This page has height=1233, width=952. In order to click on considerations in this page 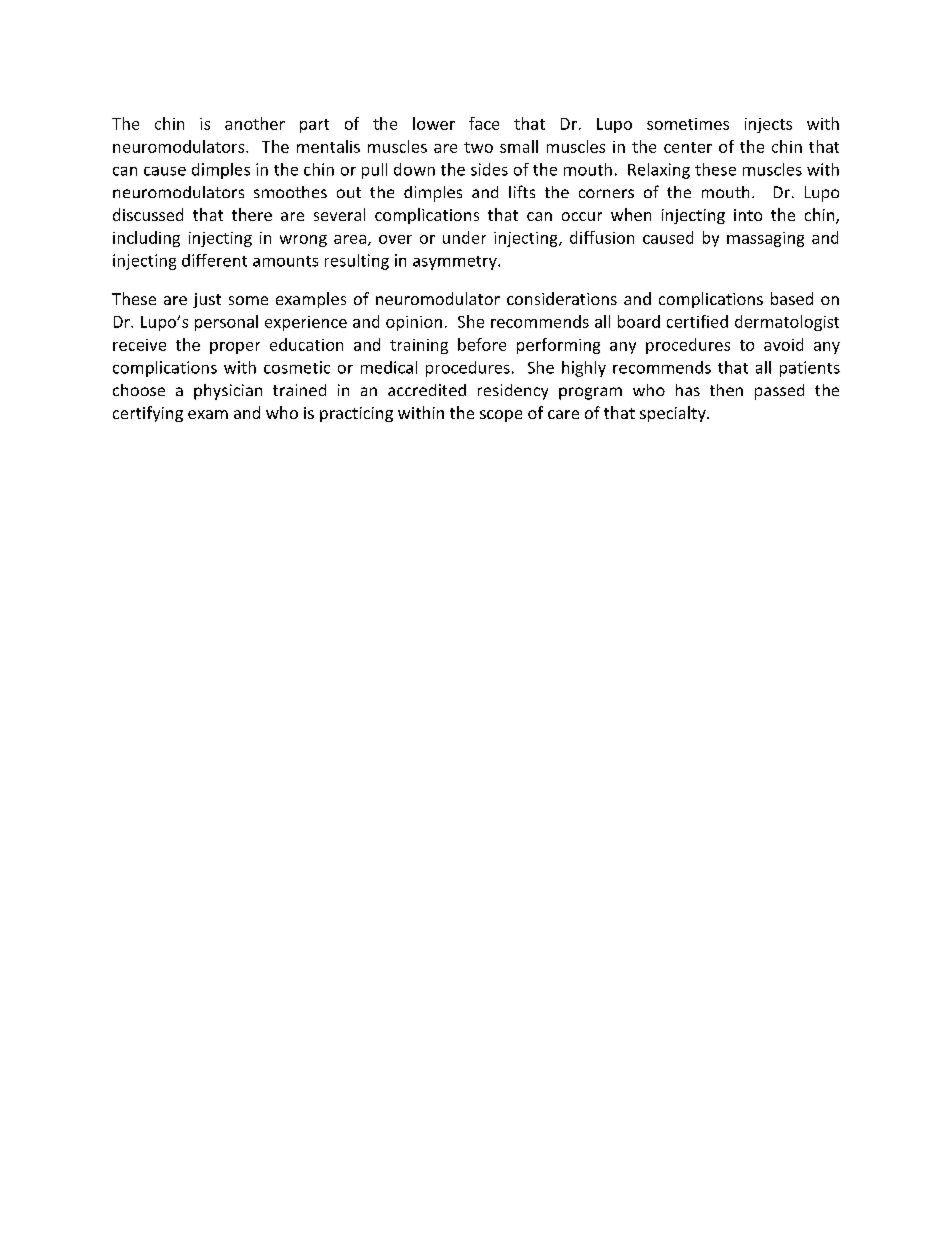, I will do `click(562, 298)`.
